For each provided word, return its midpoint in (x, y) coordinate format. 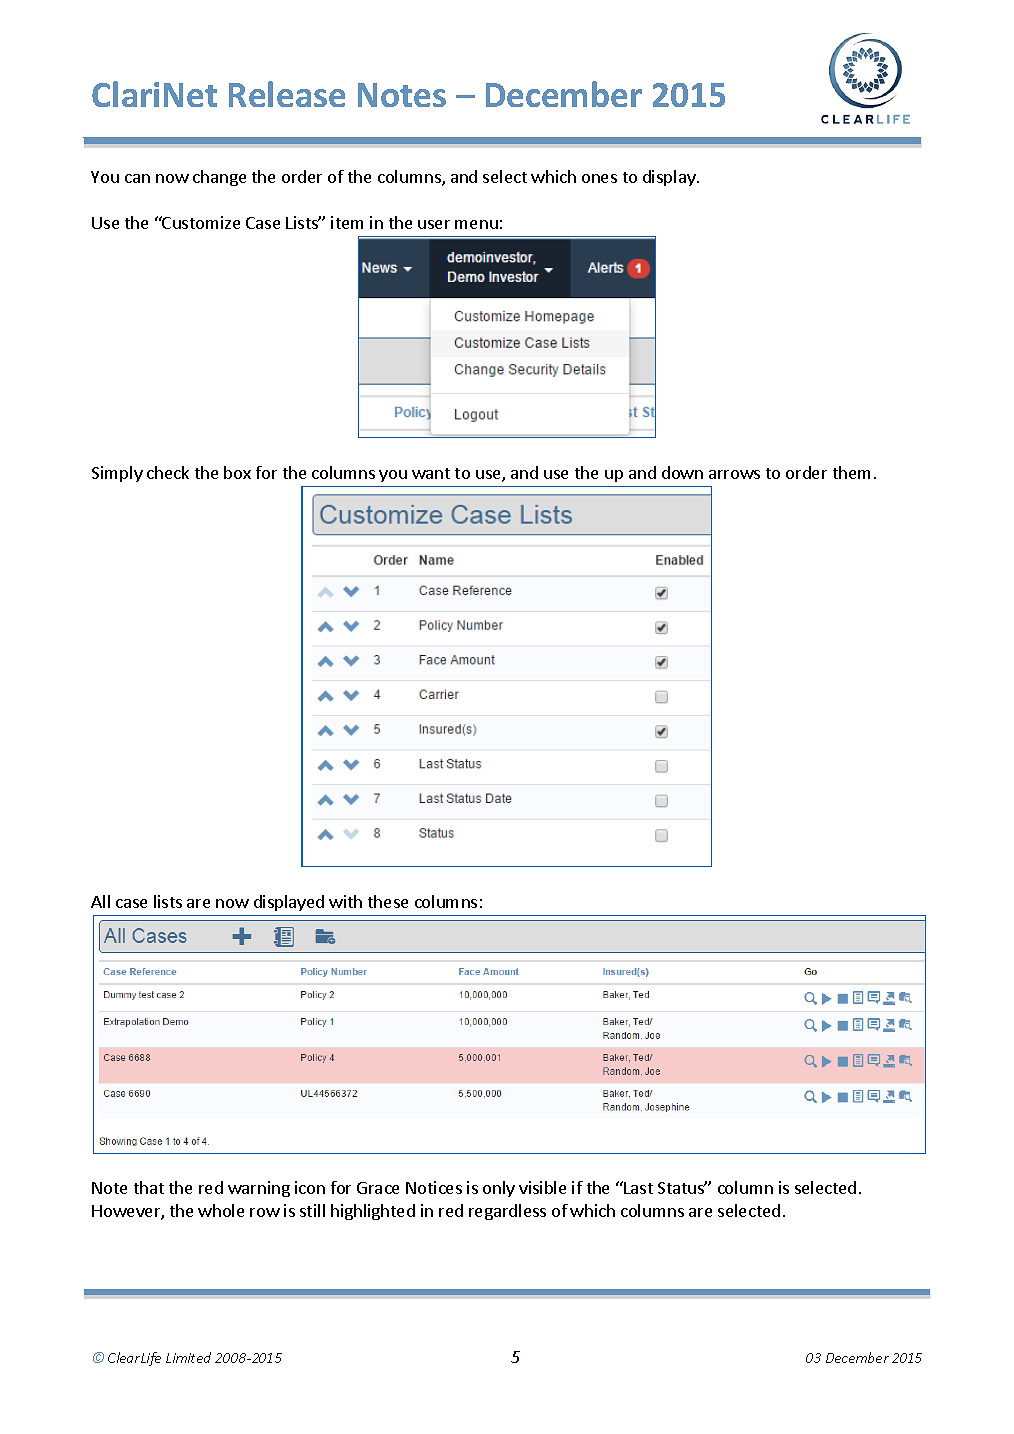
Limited (188, 1357)
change (219, 178)
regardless (507, 1212)
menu (476, 224)
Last (637, 1187)
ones (599, 178)
